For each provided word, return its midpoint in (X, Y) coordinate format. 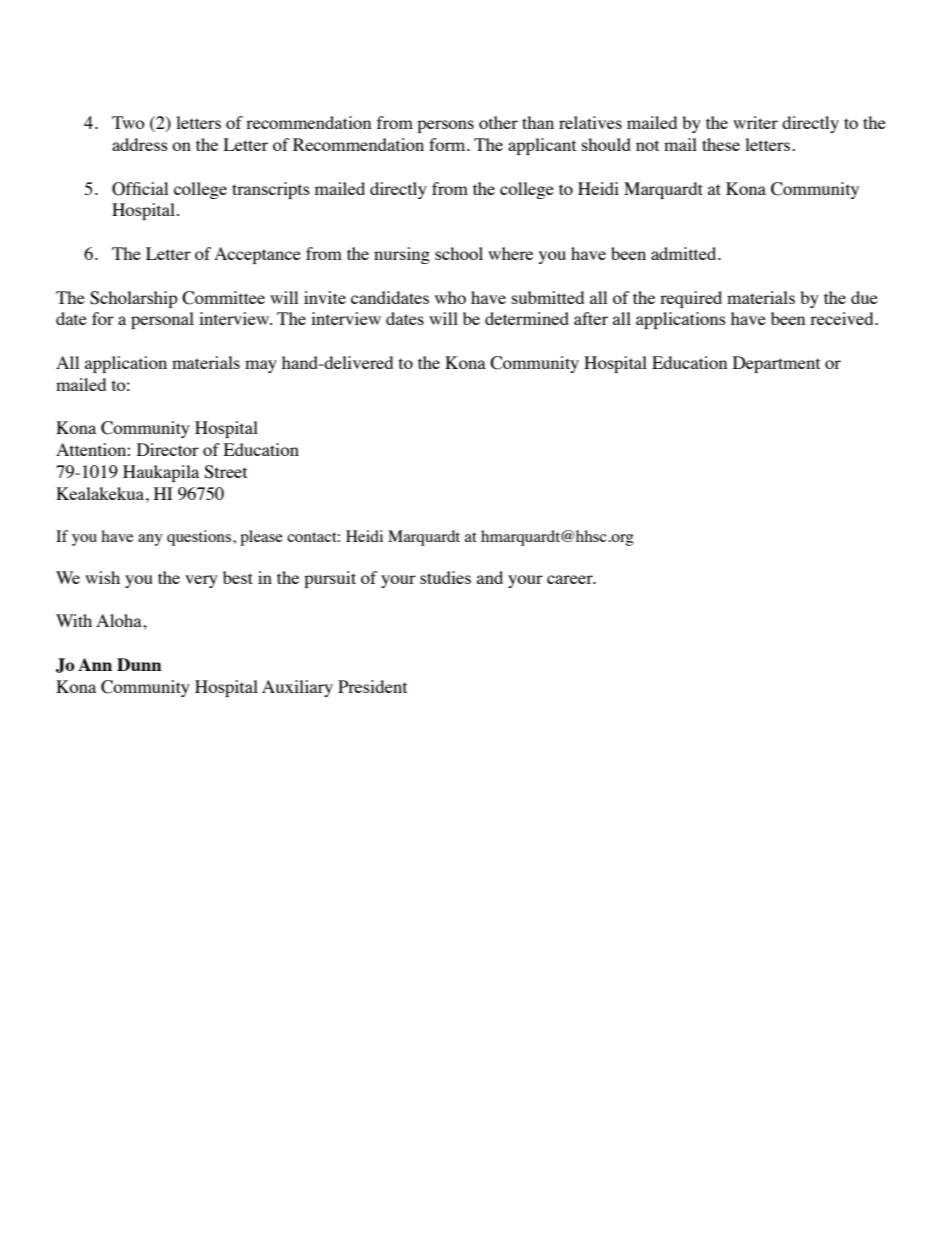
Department (776, 364)
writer (755, 122)
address (140, 144)
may (261, 366)
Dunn (139, 664)
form (448, 144)
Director (168, 449)
